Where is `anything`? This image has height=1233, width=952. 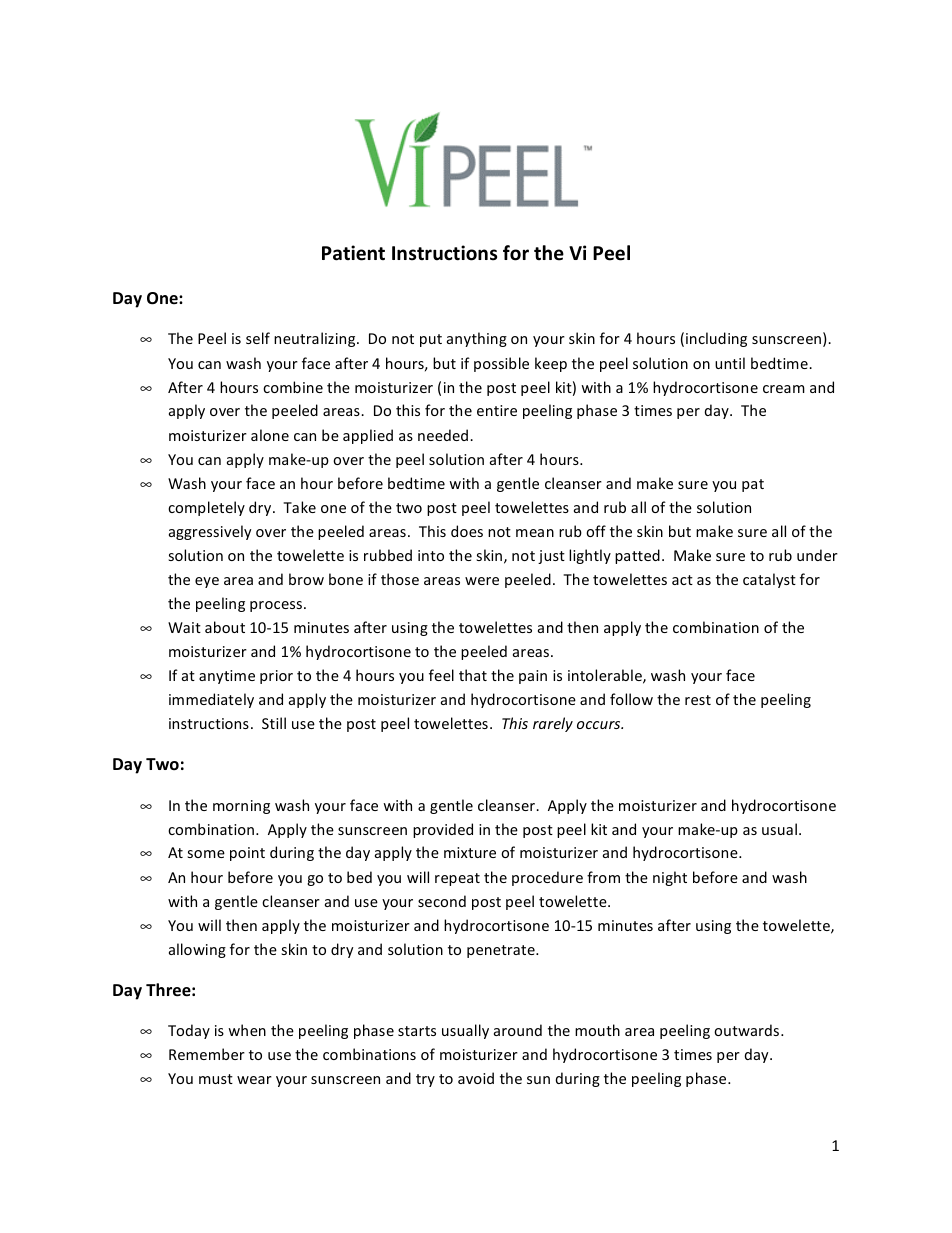 anything is located at coordinates (477, 339).
